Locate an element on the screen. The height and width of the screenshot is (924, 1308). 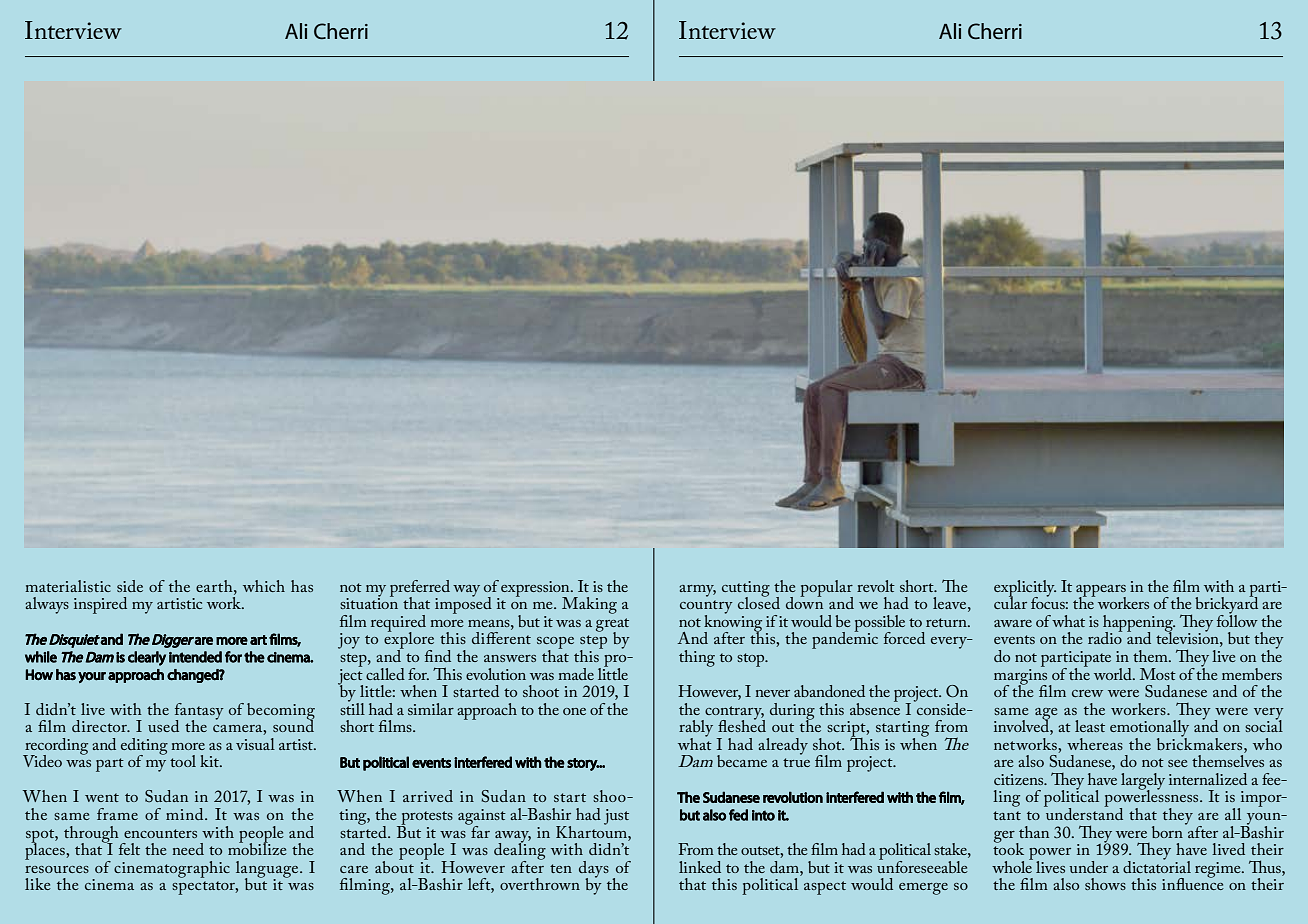
clearly is located at coordinates (147, 658).
